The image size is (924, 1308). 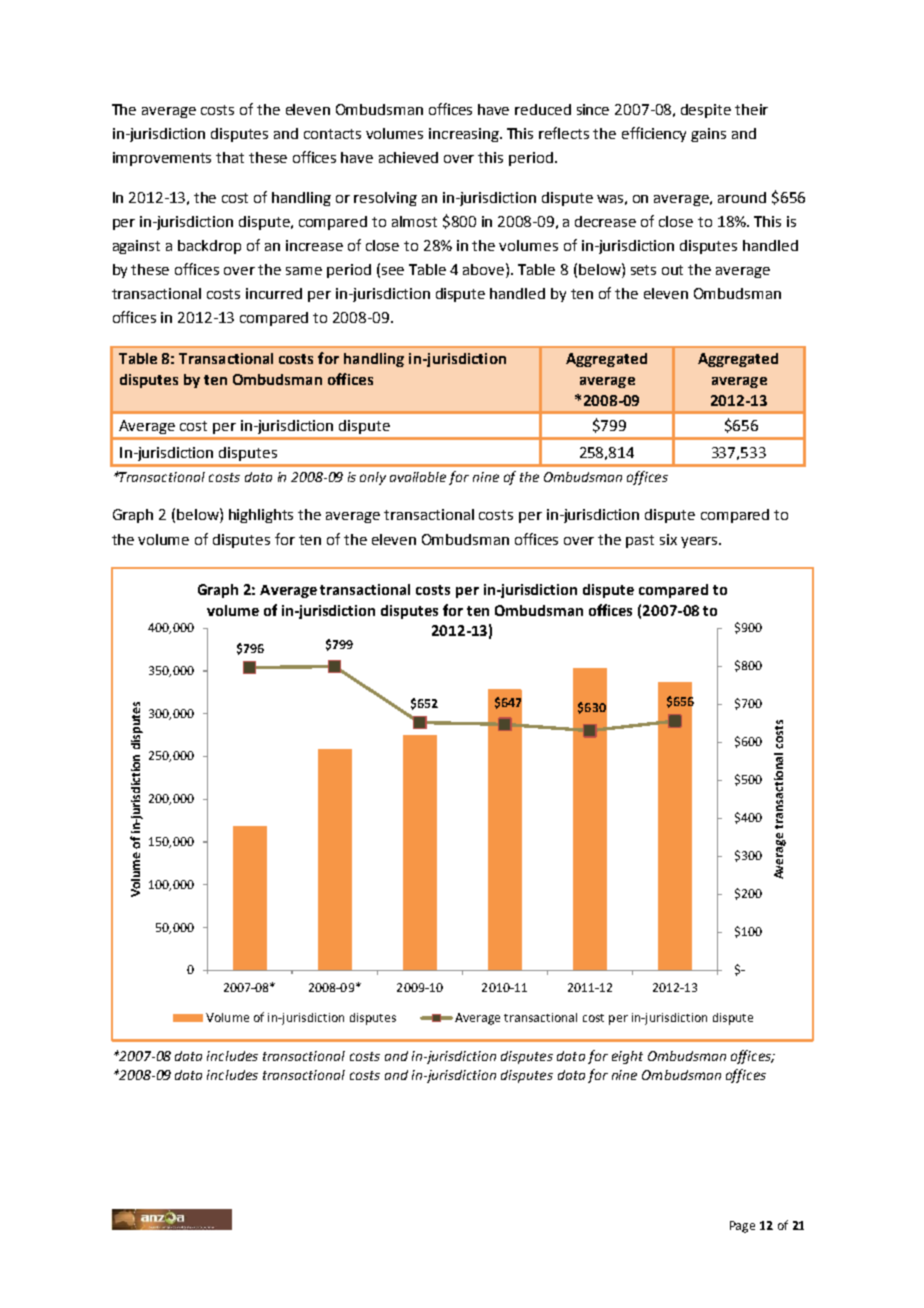 What do you see at coordinates (627, 1057) in the page?
I see `eight` at bounding box center [627, 1057].
